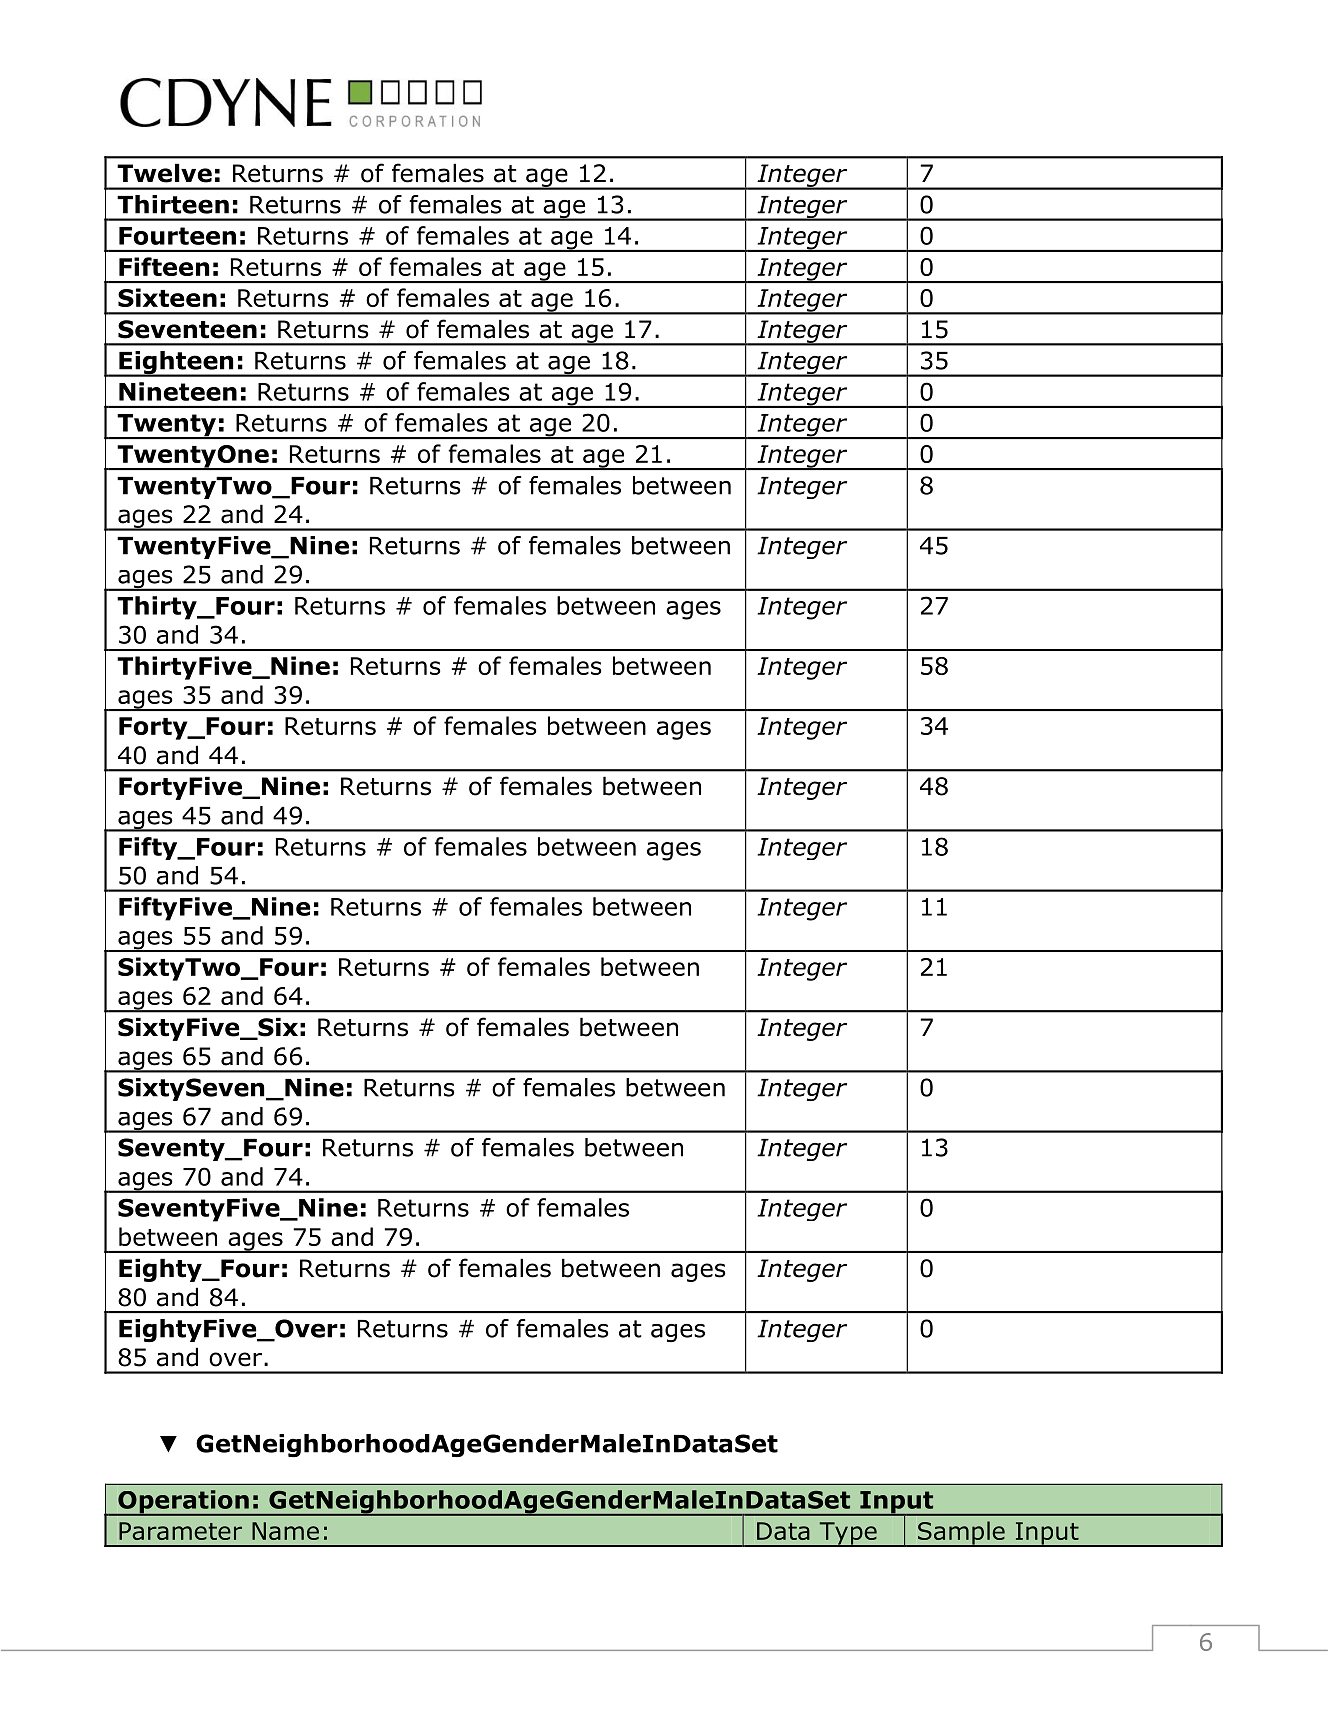 The image size is (1329, 1719). Describe the element at coordinates (173, 204) in the screenshot. I see `Thirteen` at that location.
